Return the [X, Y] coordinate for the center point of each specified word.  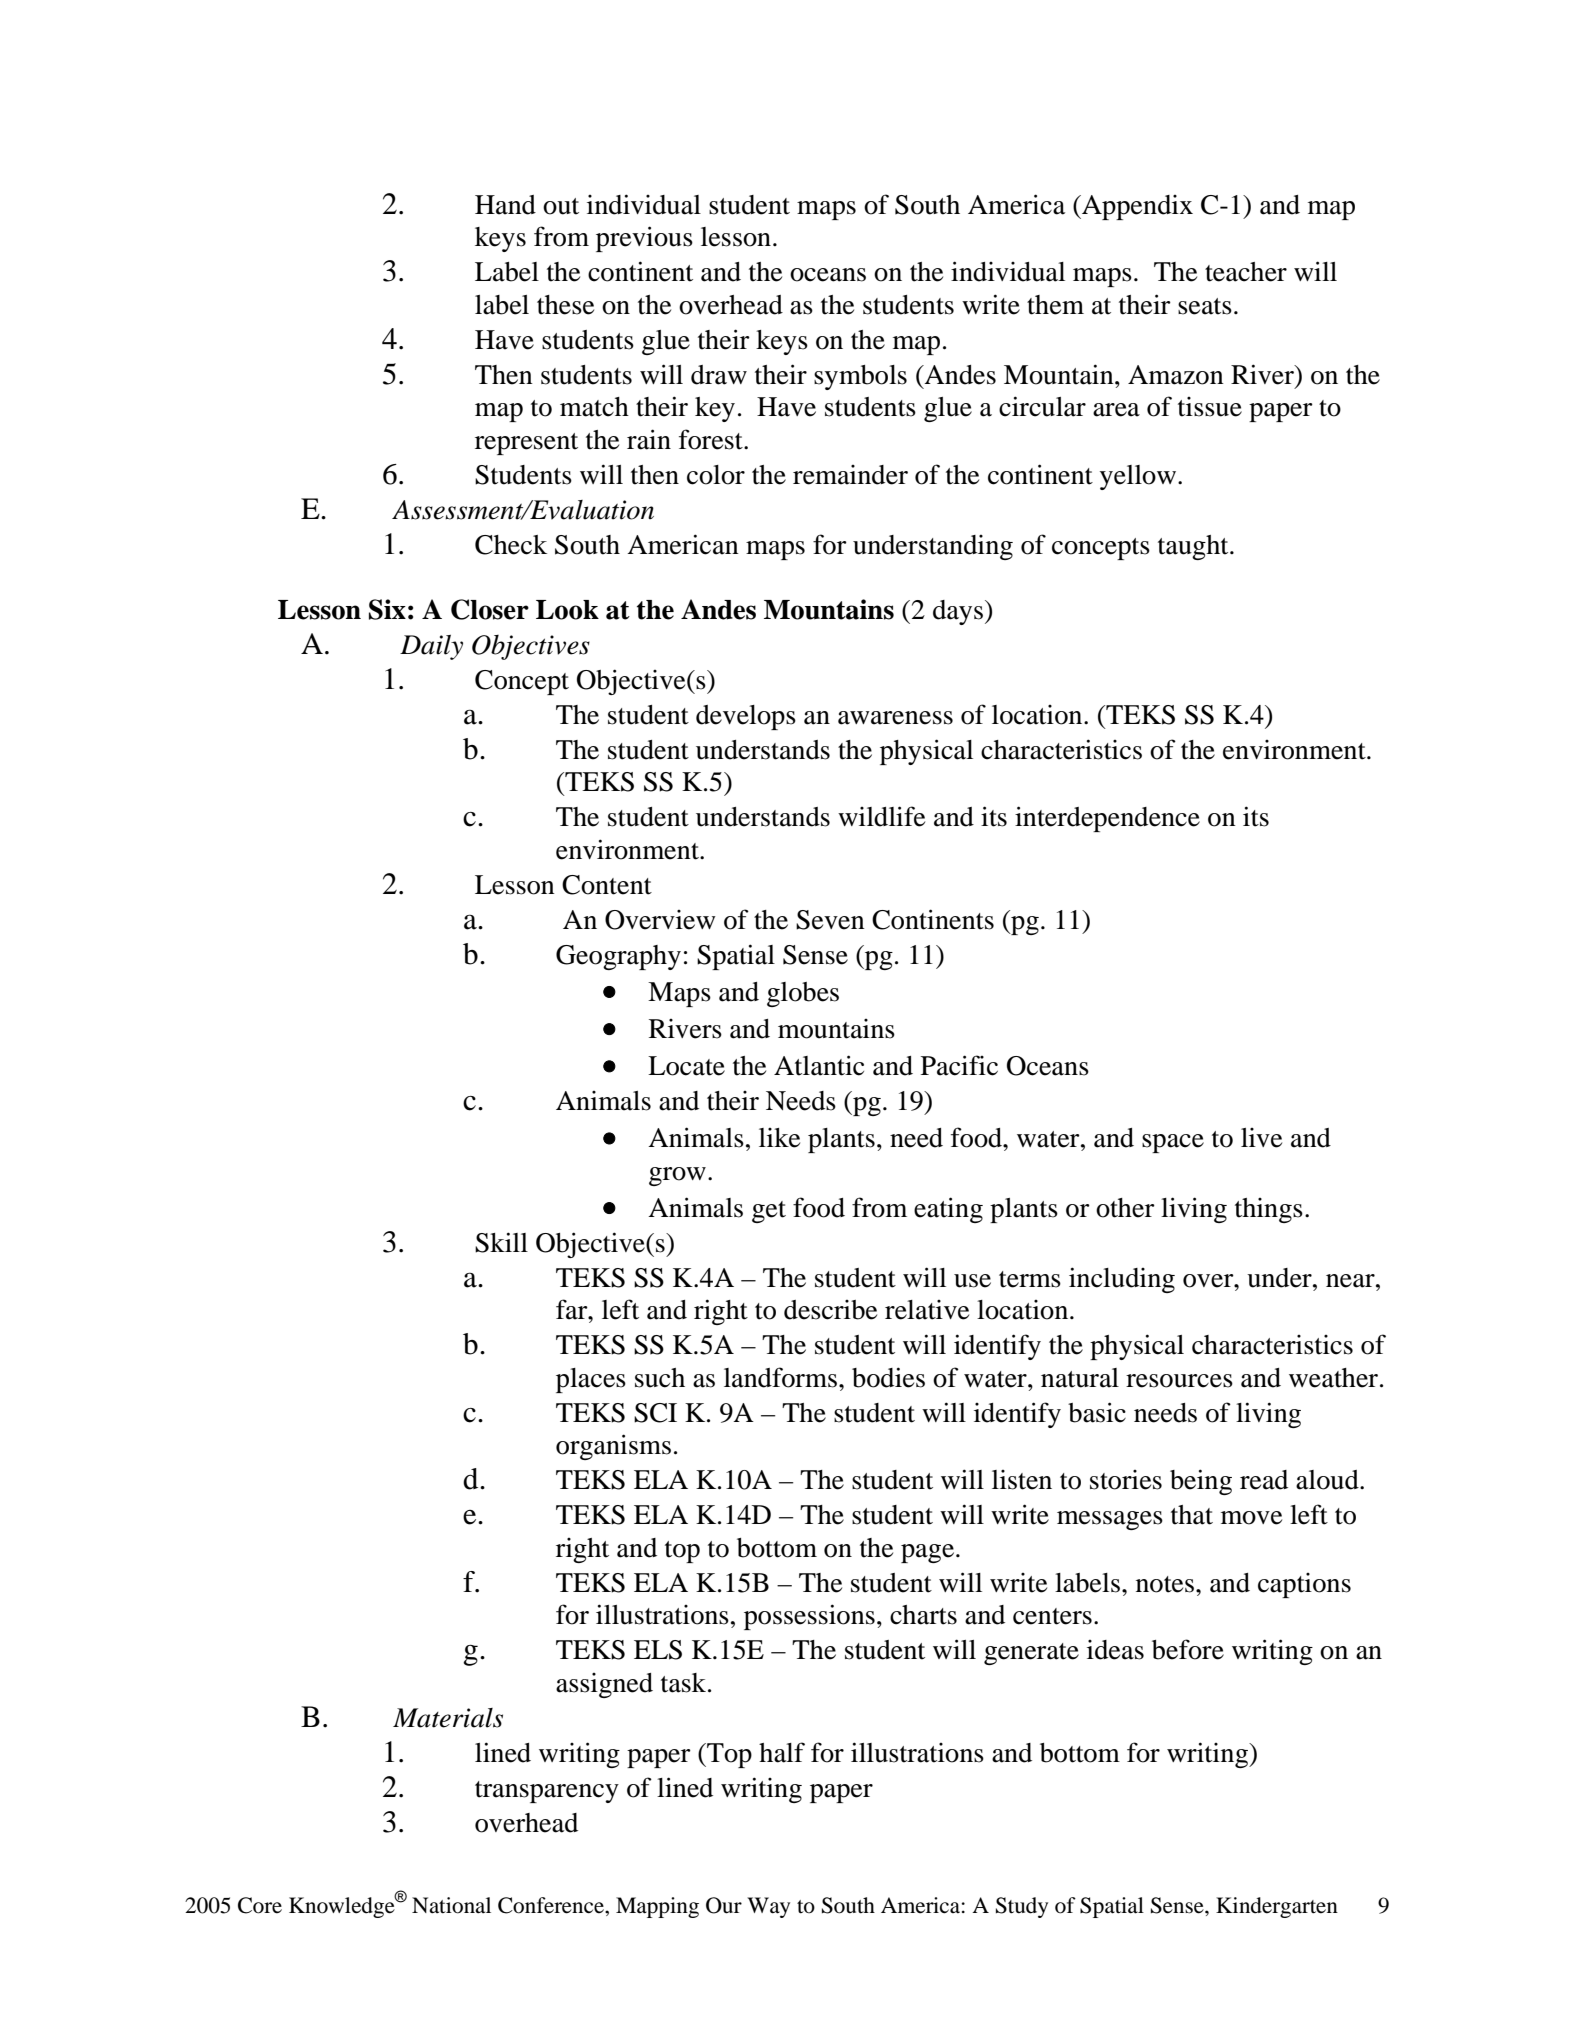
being [1201, 1482]
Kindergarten [1277, 1907]
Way [768, 1907]
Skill [501, 1242]
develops [746, 717]
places [591, 1380]
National [451, 1905]
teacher [1246, 272]
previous [644, 239]
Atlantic [819, 1065]
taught [1194, 547]
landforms [780, 1377]
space [1173, 1143]
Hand [505, 205]
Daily [431, 647]
